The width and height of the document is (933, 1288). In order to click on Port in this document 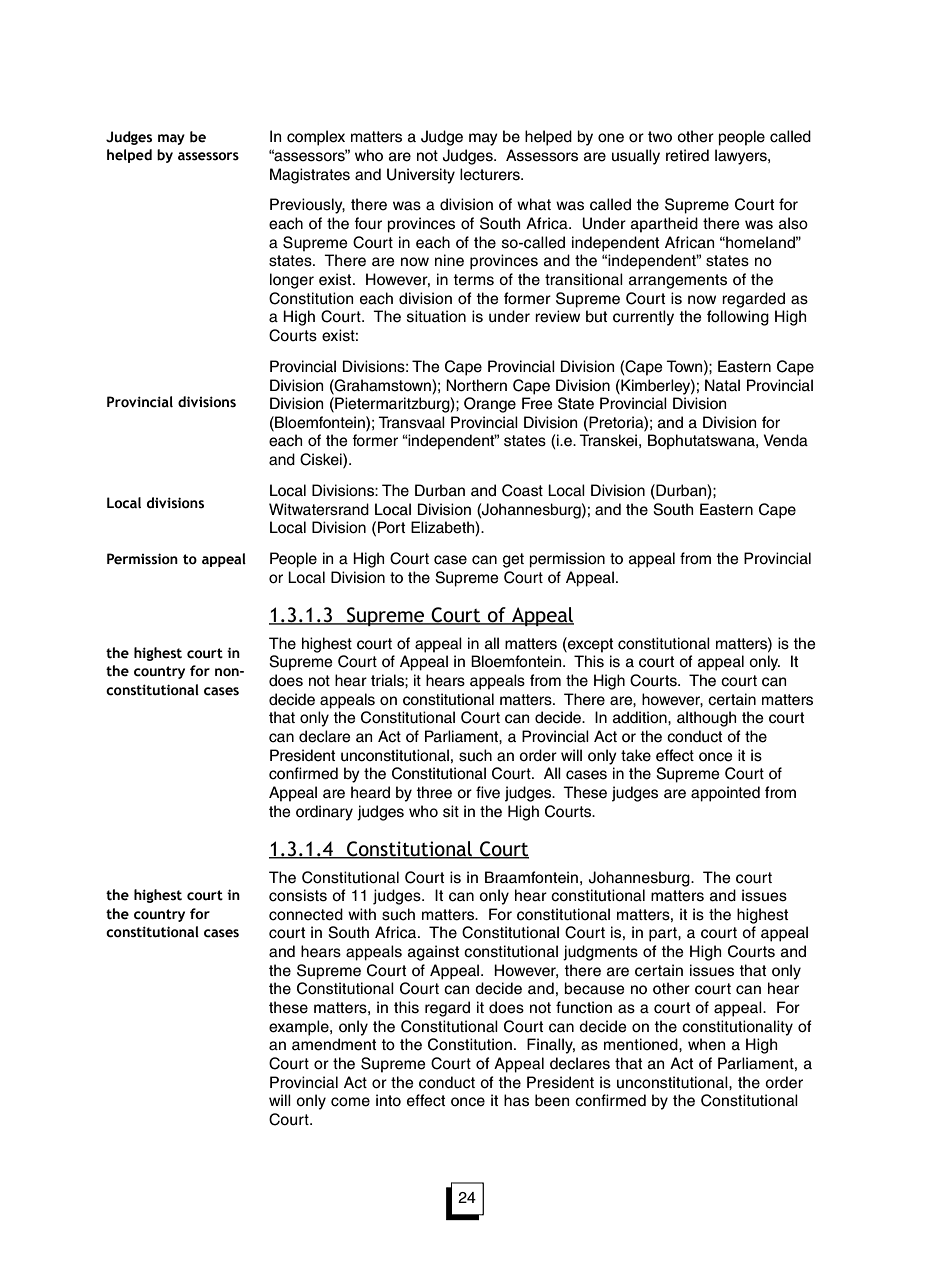, I will do `click(391, 527)`.
